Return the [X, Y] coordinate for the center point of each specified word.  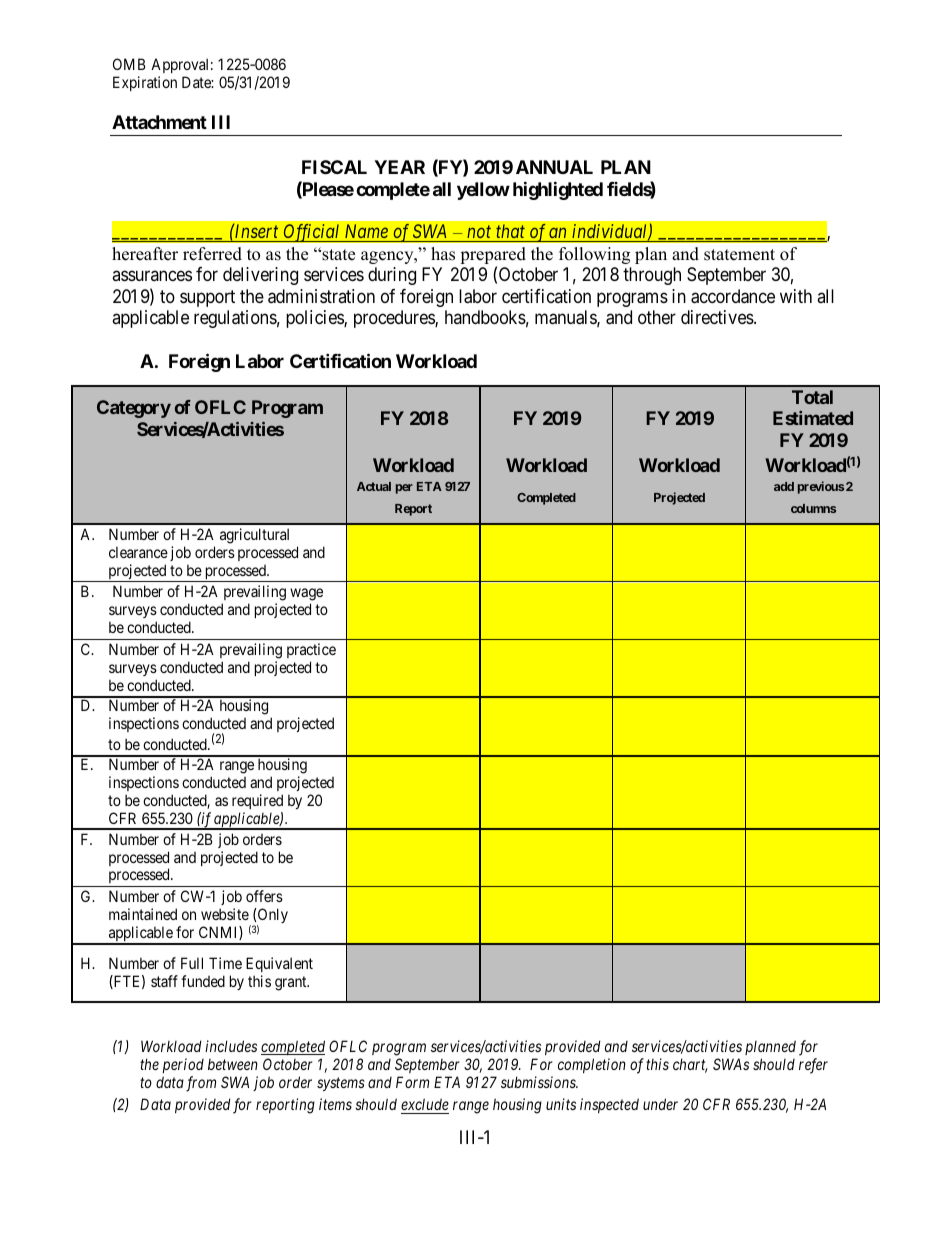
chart [690, 1065]
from [201, 1084]
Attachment [159, 122]
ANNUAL [554, 167]
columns [813, 508]
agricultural [254, 536]
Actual [374, 486]
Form [412, 1082]
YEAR [399, 167]
